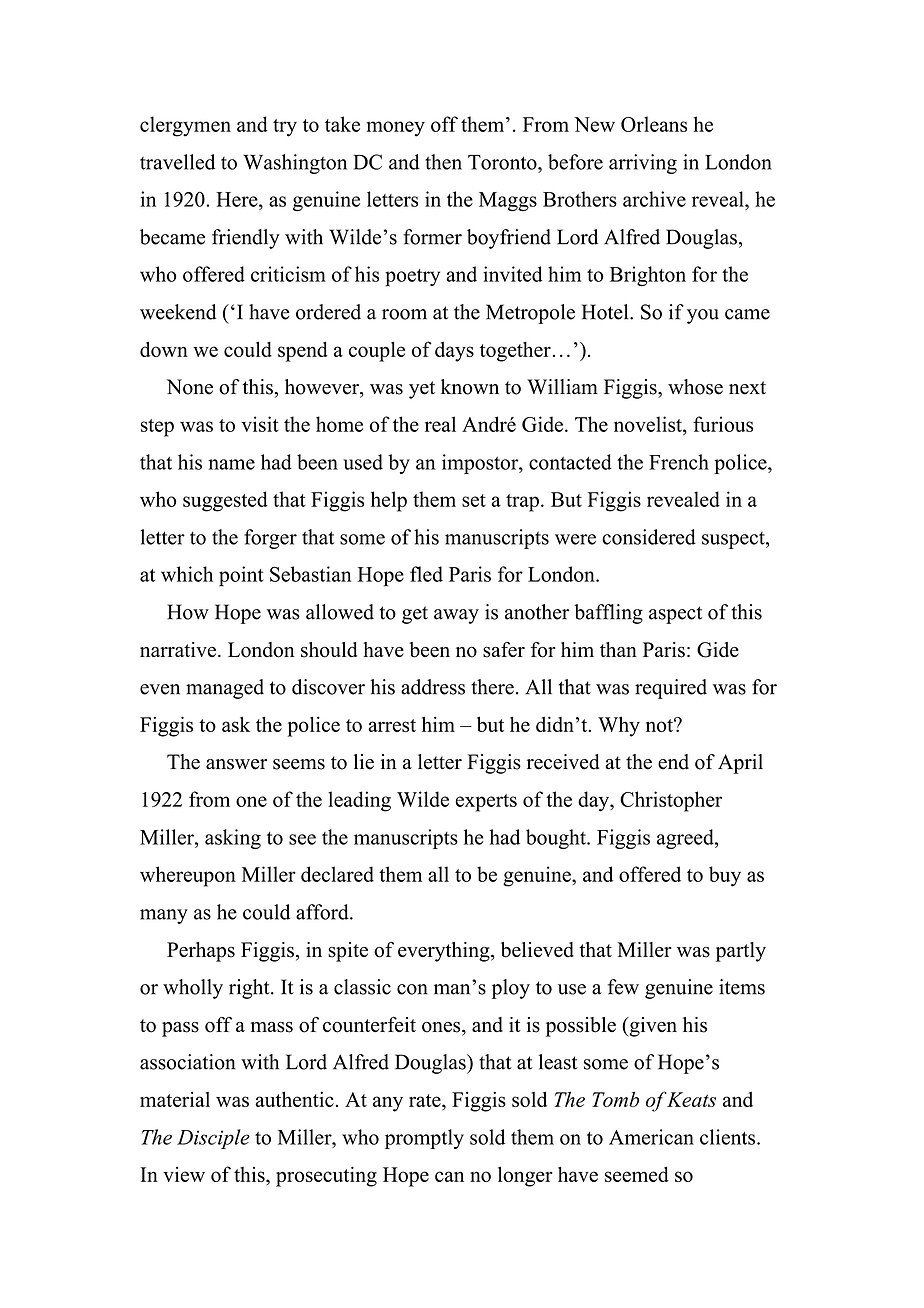  What do you see at coordinates (456, 616) in the document?
I see `away` at bounding box center [456, 616].
